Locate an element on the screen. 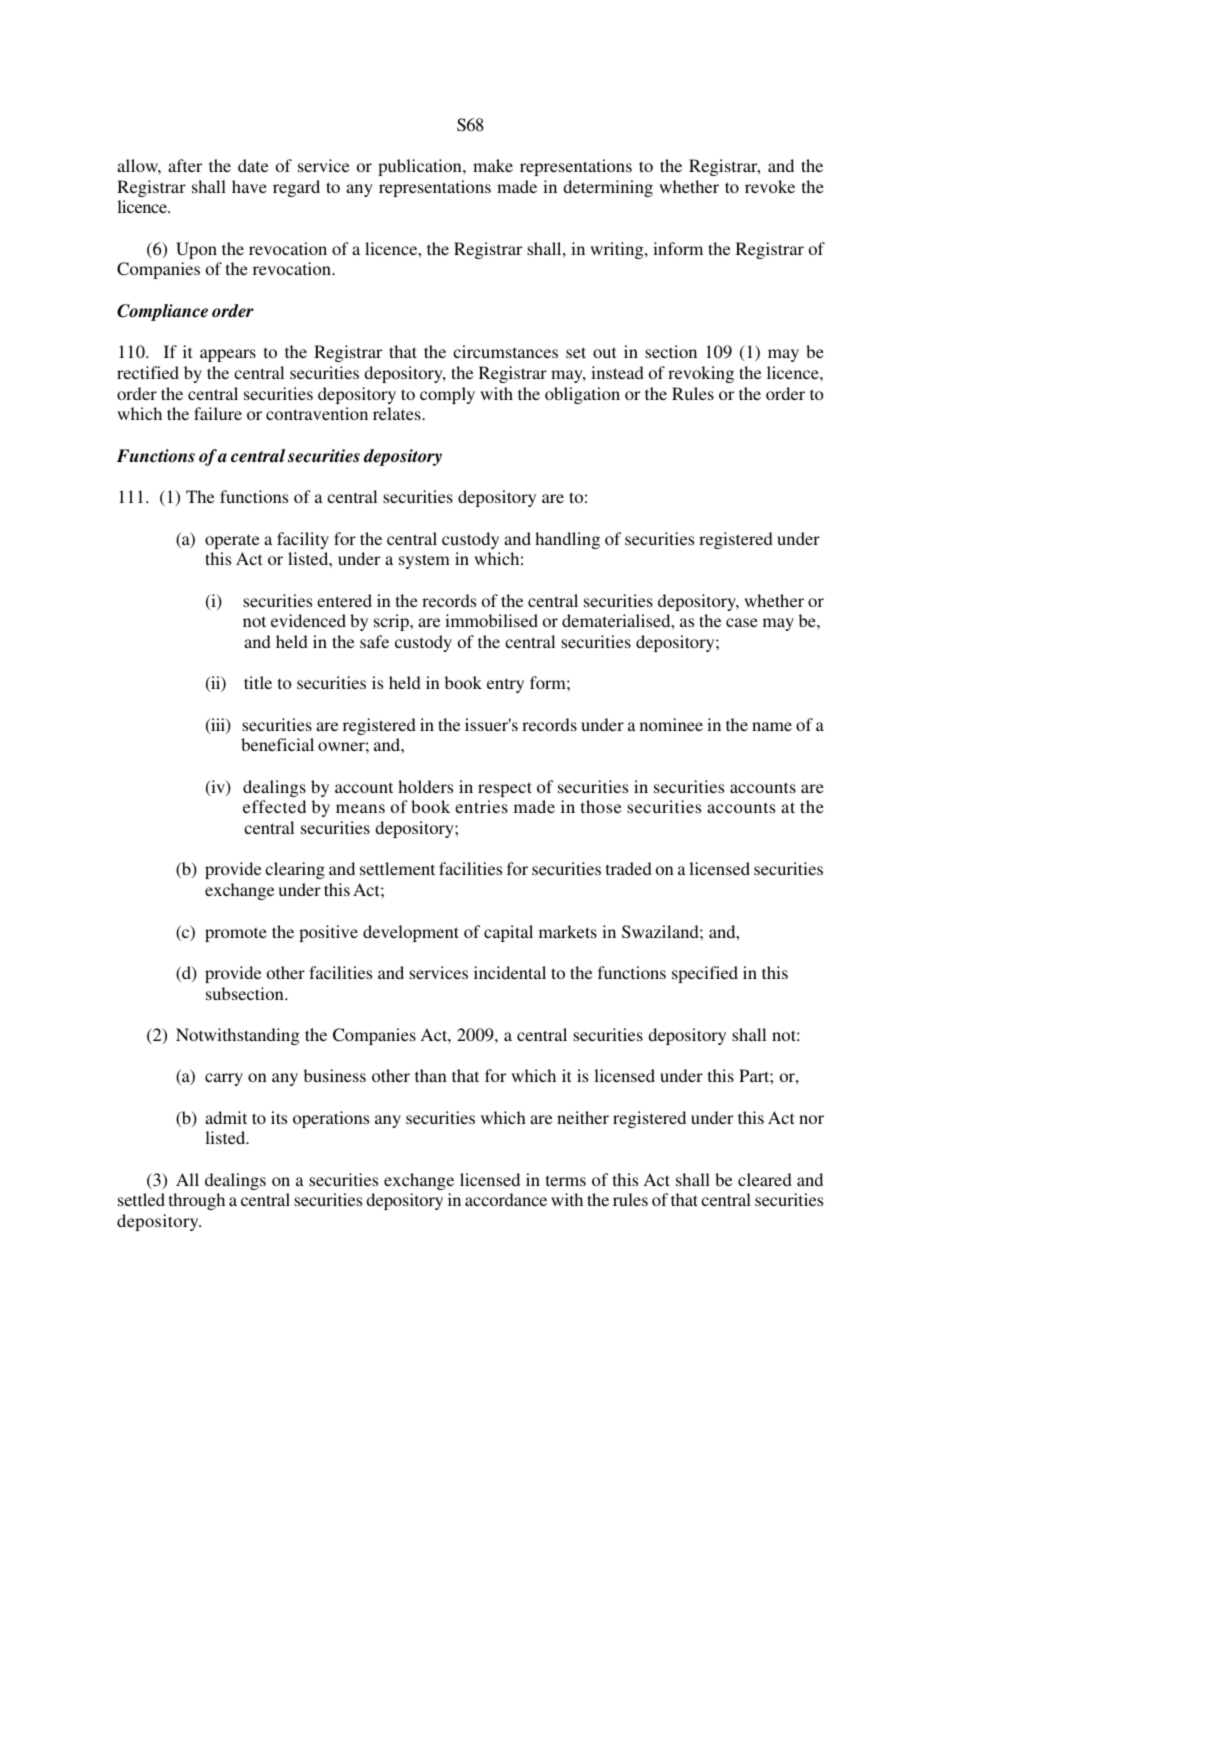 This screenshot has width=1231, height=1742. name is located at coordinates (772, 726).
